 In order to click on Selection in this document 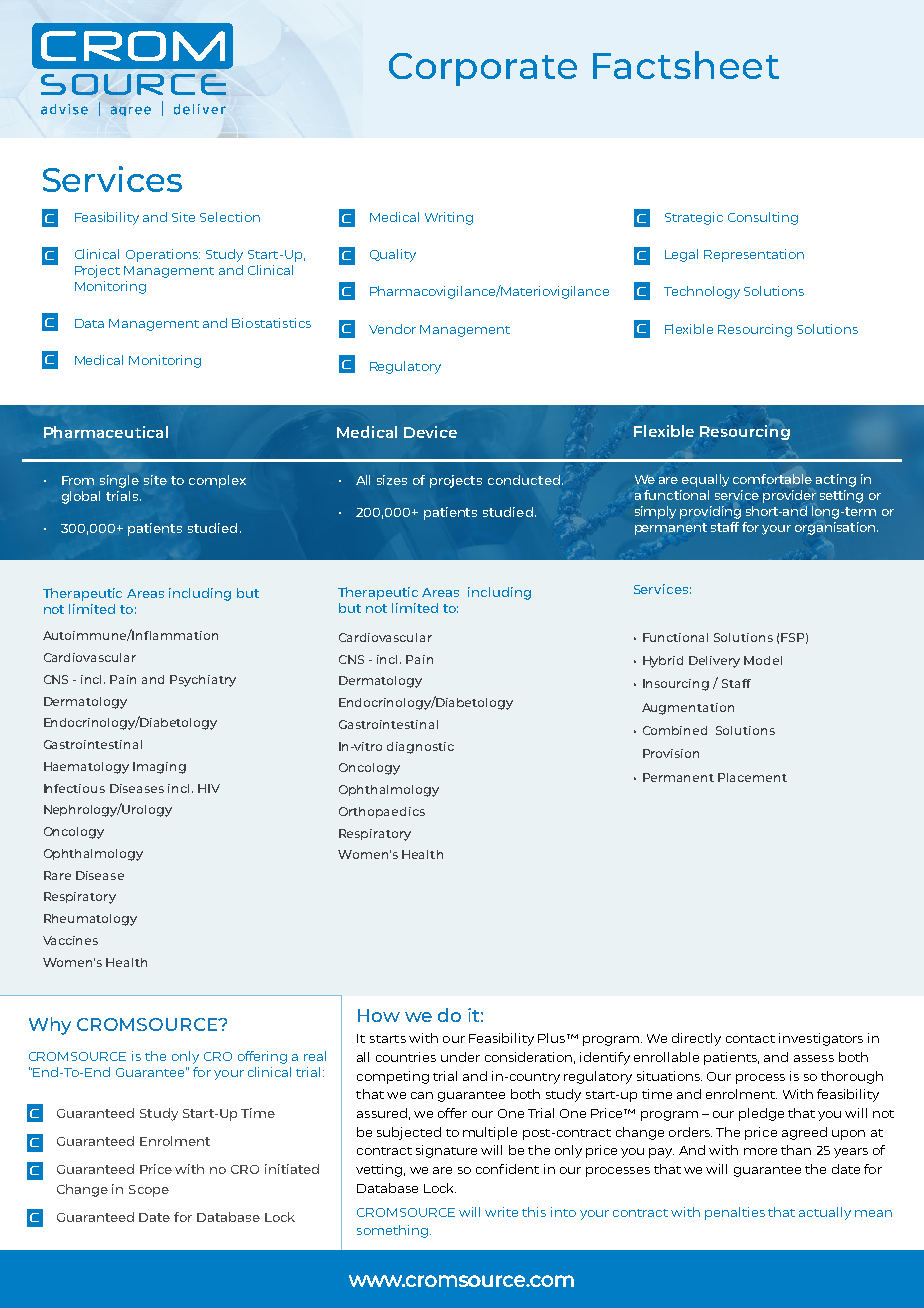, I will do `click(230, 217)`.
